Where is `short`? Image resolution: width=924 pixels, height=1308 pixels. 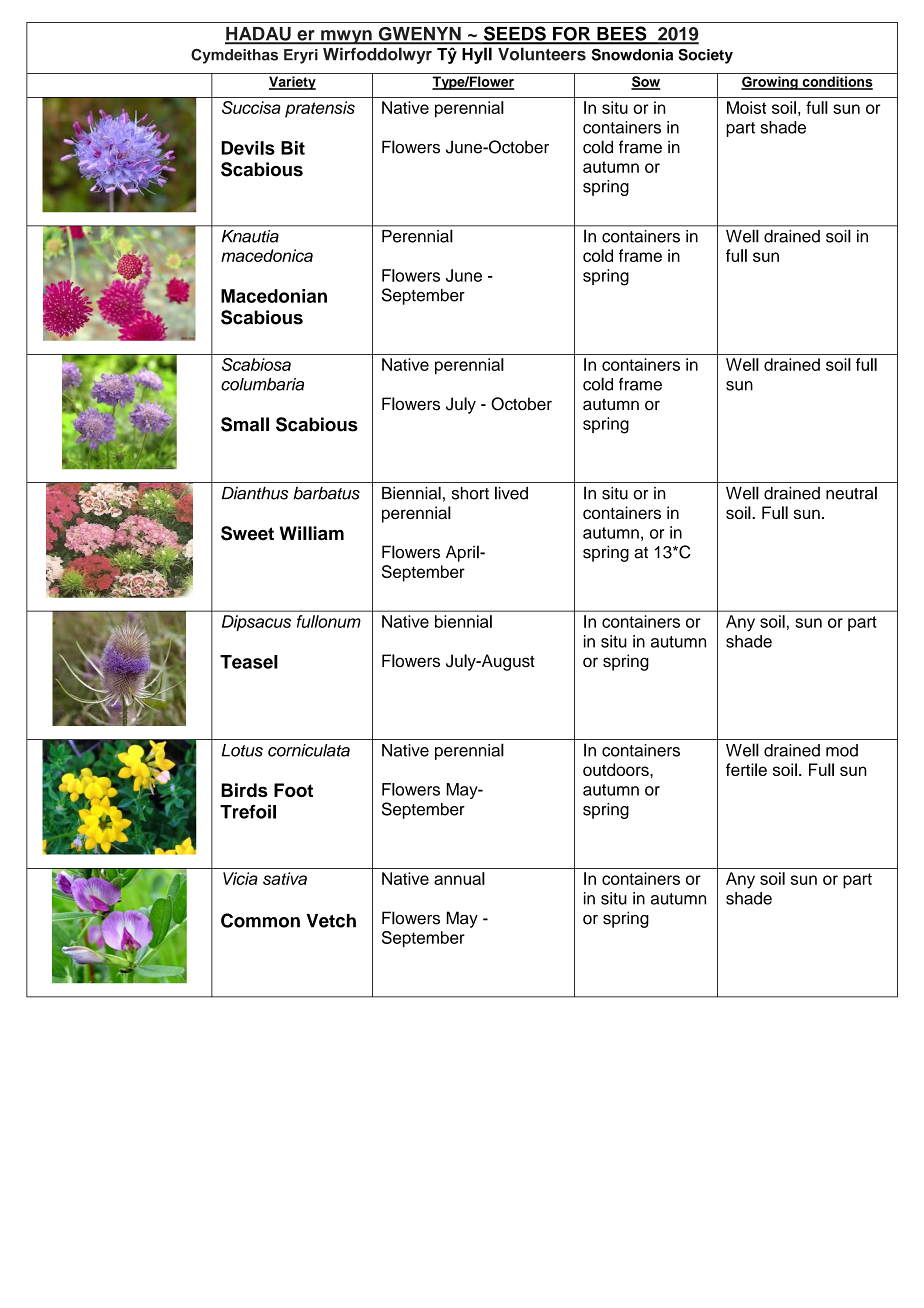 short is located at coordinates (470, 493).
